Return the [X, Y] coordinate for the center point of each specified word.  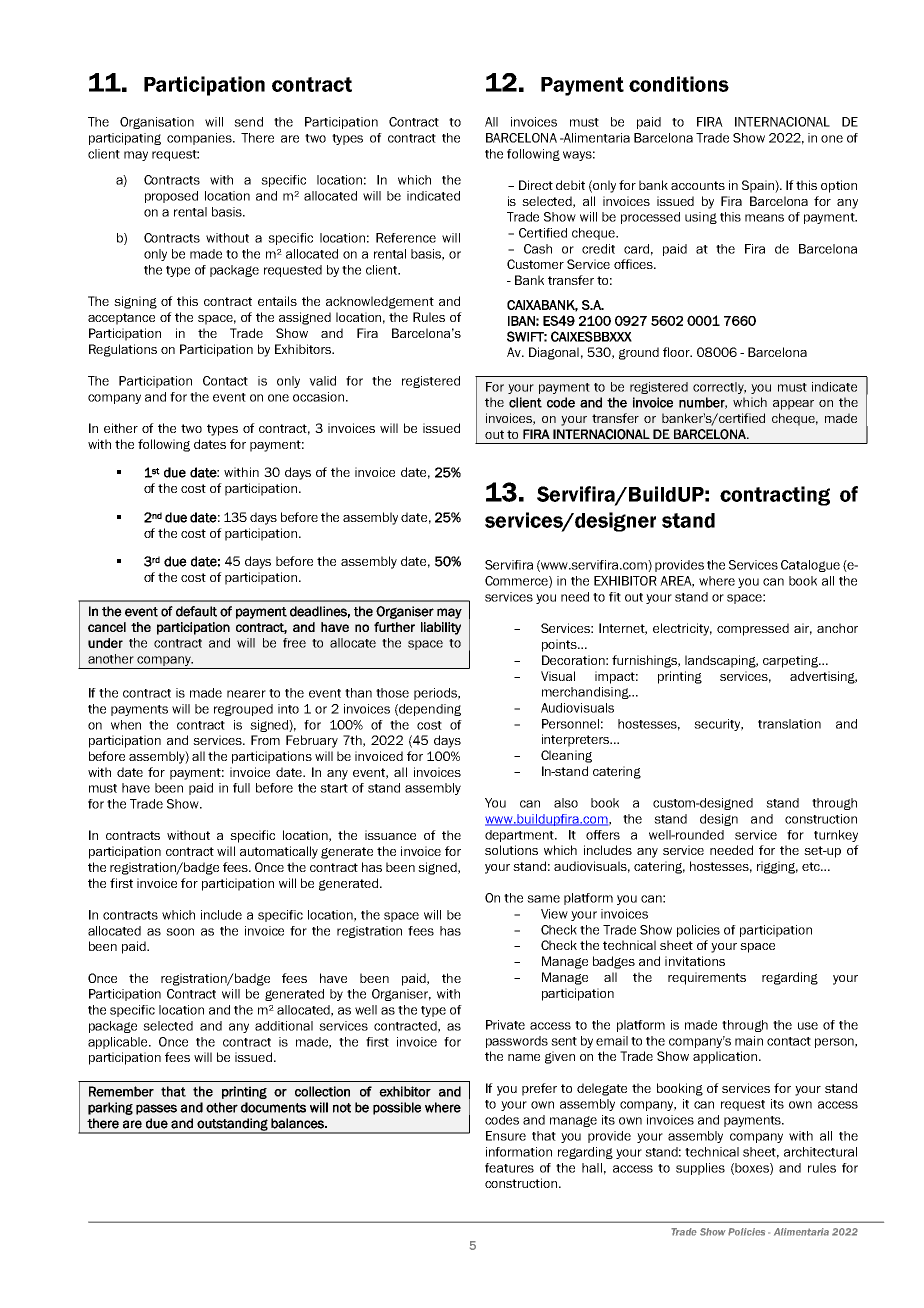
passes [156, 1109]
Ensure [506, 1136]
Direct [536, 185]
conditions [679, 84]
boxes [753, 1169]
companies [200, 139]
